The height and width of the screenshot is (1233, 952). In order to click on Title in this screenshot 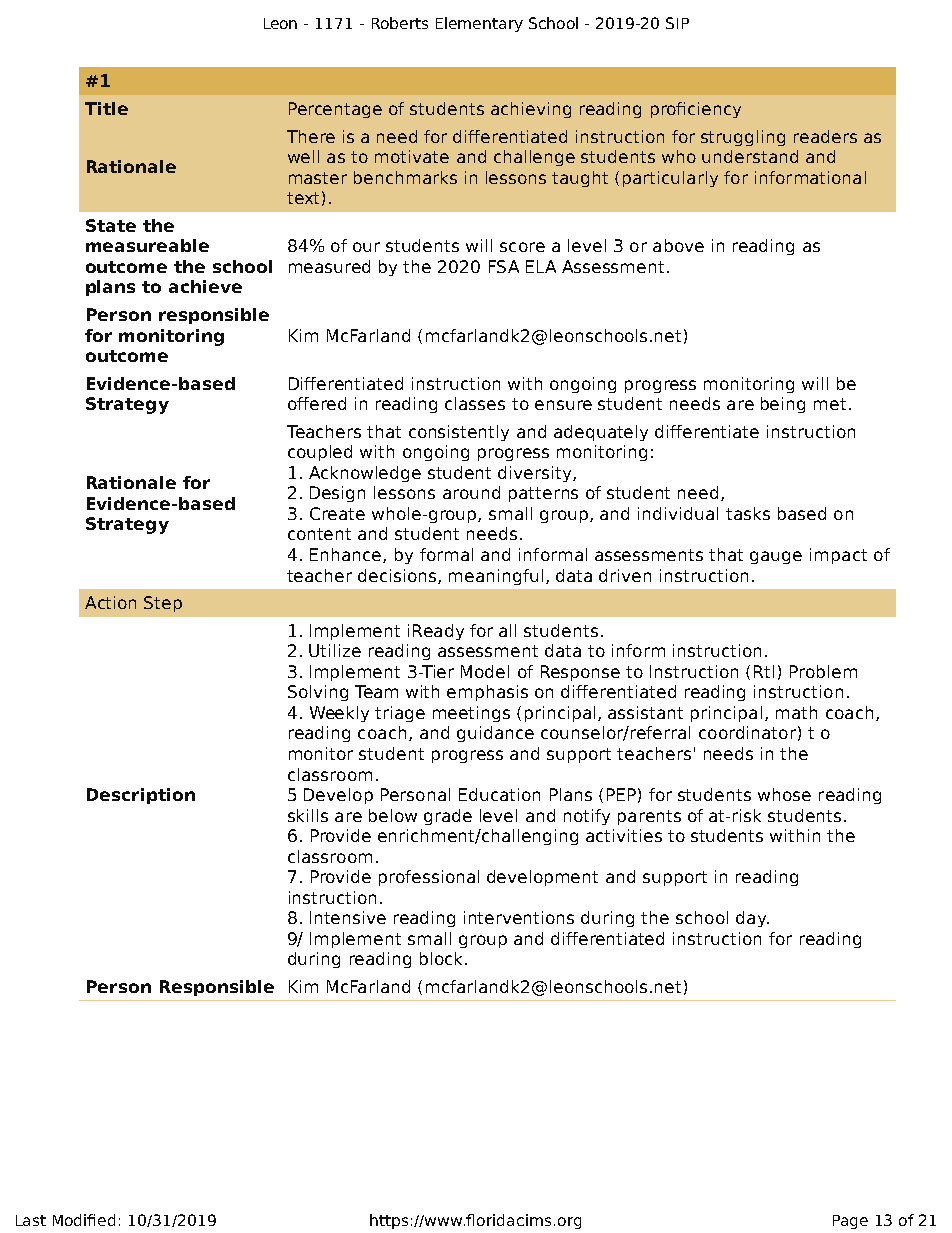, I will do `click(106, 108)`.
